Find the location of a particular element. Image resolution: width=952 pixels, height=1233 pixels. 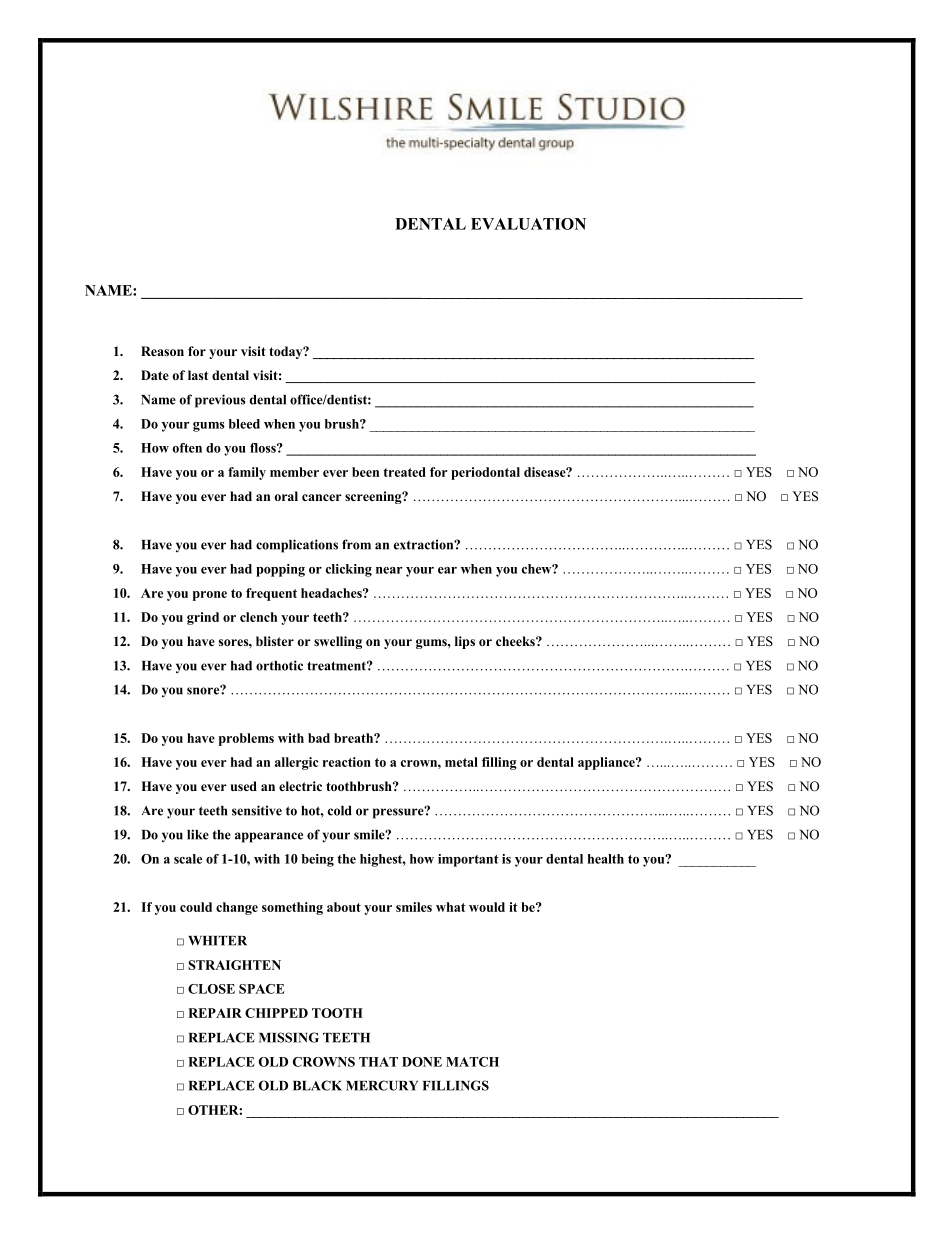

MATCH is located at coordinates (472, 1062).
